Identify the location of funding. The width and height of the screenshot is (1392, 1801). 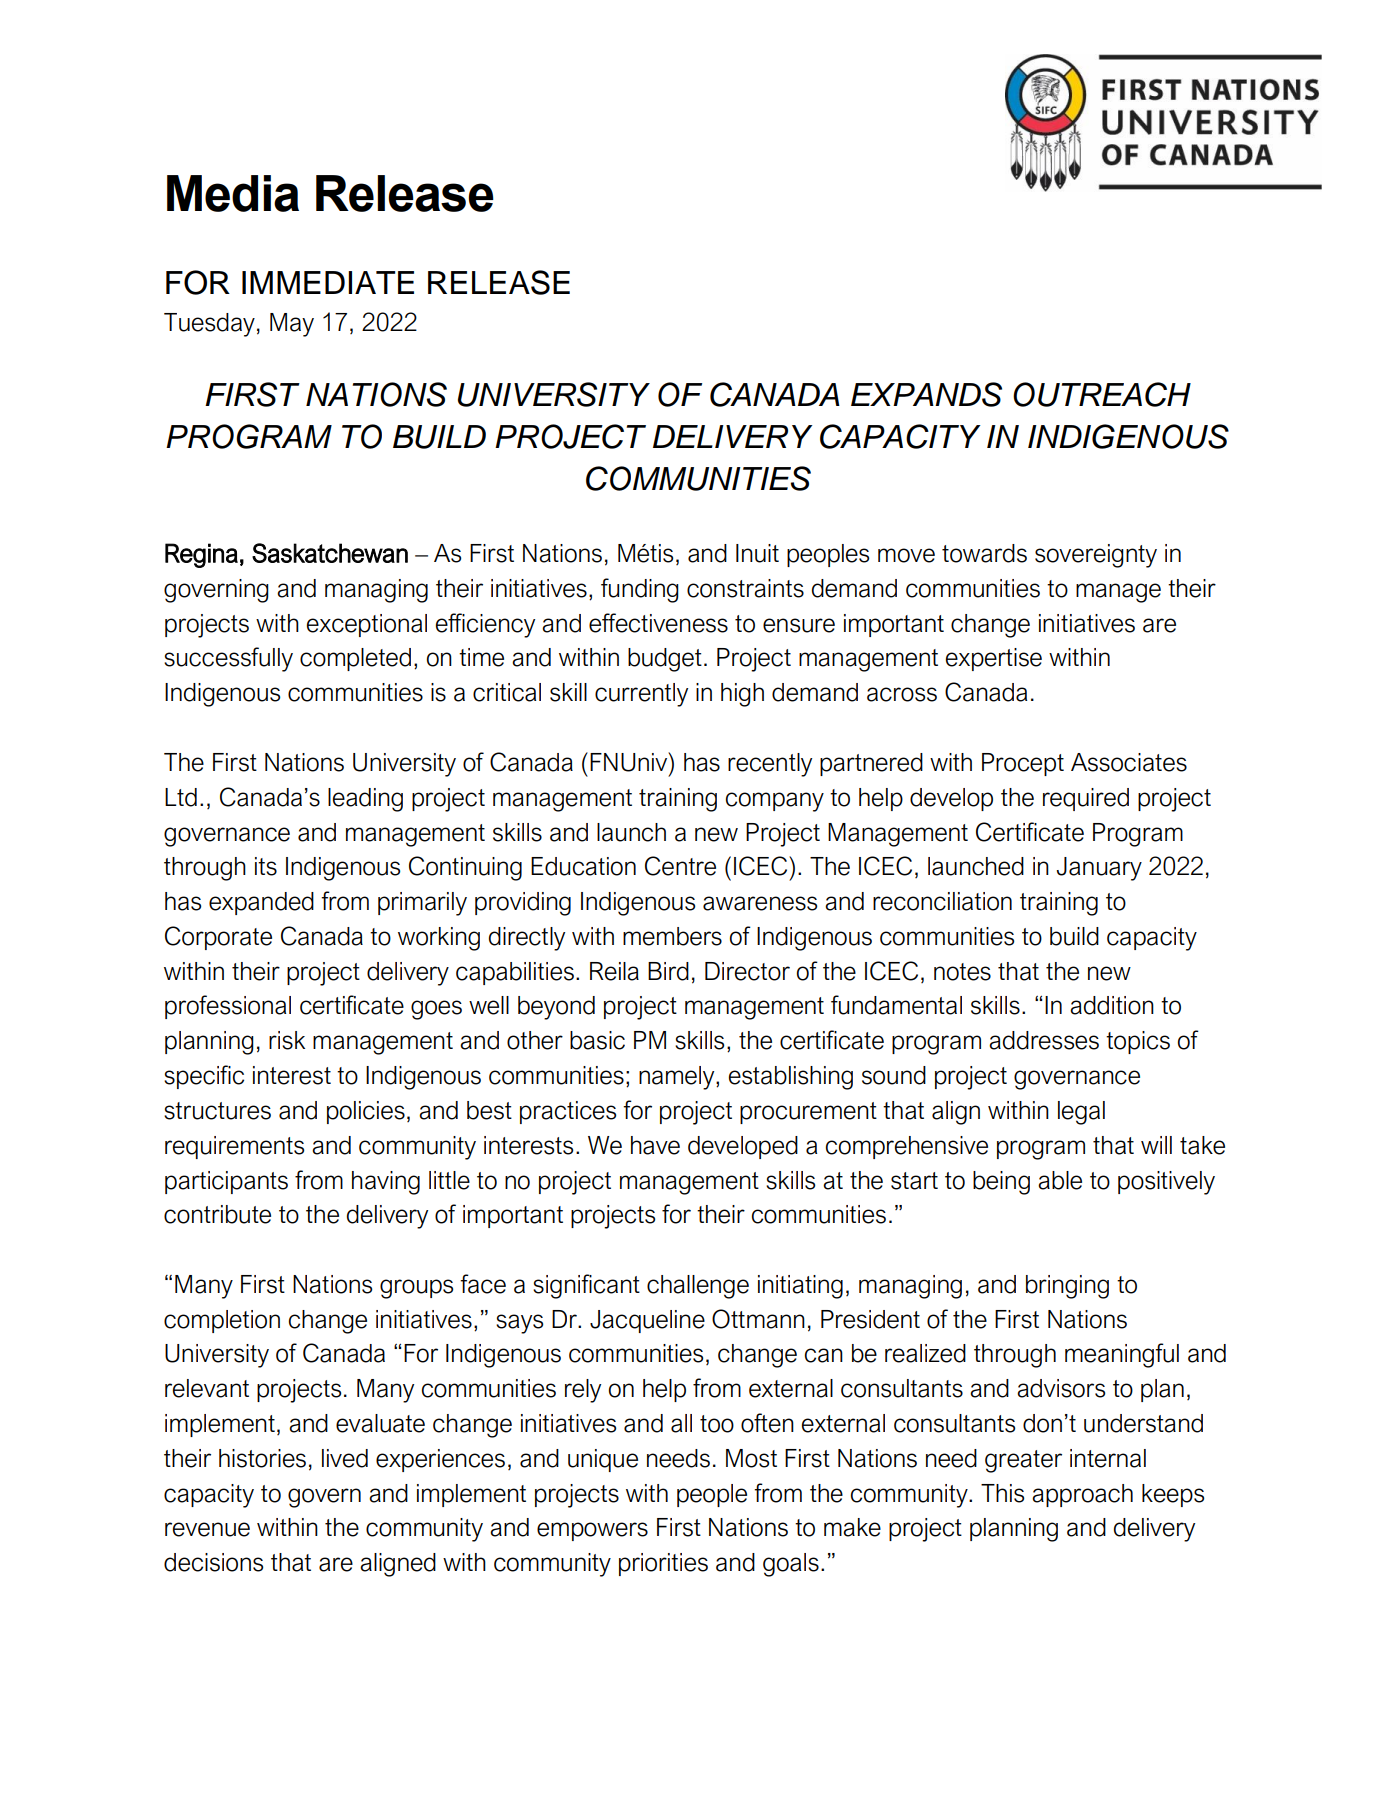
(640, 590).
